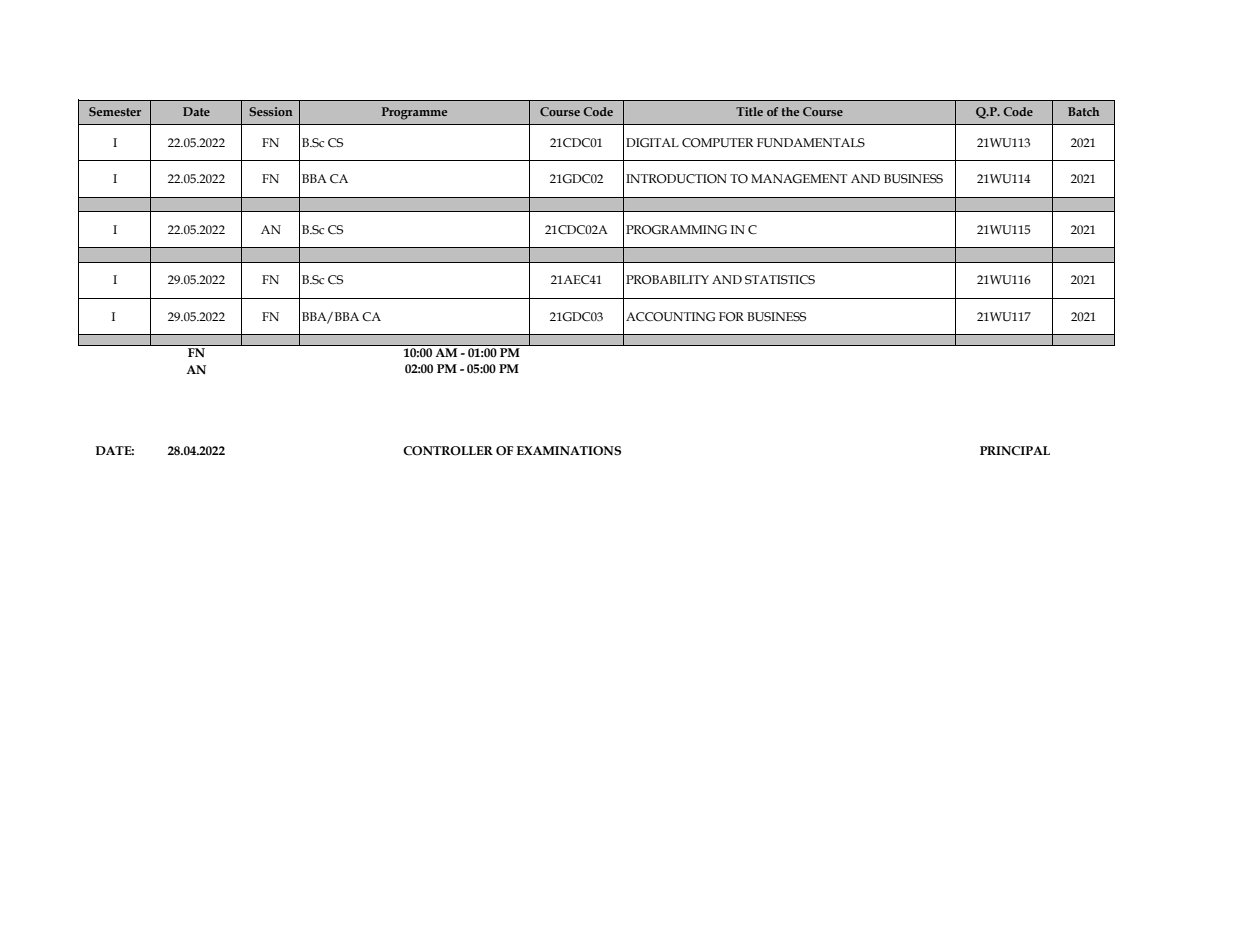 Image resolution: width=1233 pixels, height=952 pixels. What do you see at coordinates (780, 280) in the screenshot?
I see `STATISTICS` at bounding box center [780, 280].
